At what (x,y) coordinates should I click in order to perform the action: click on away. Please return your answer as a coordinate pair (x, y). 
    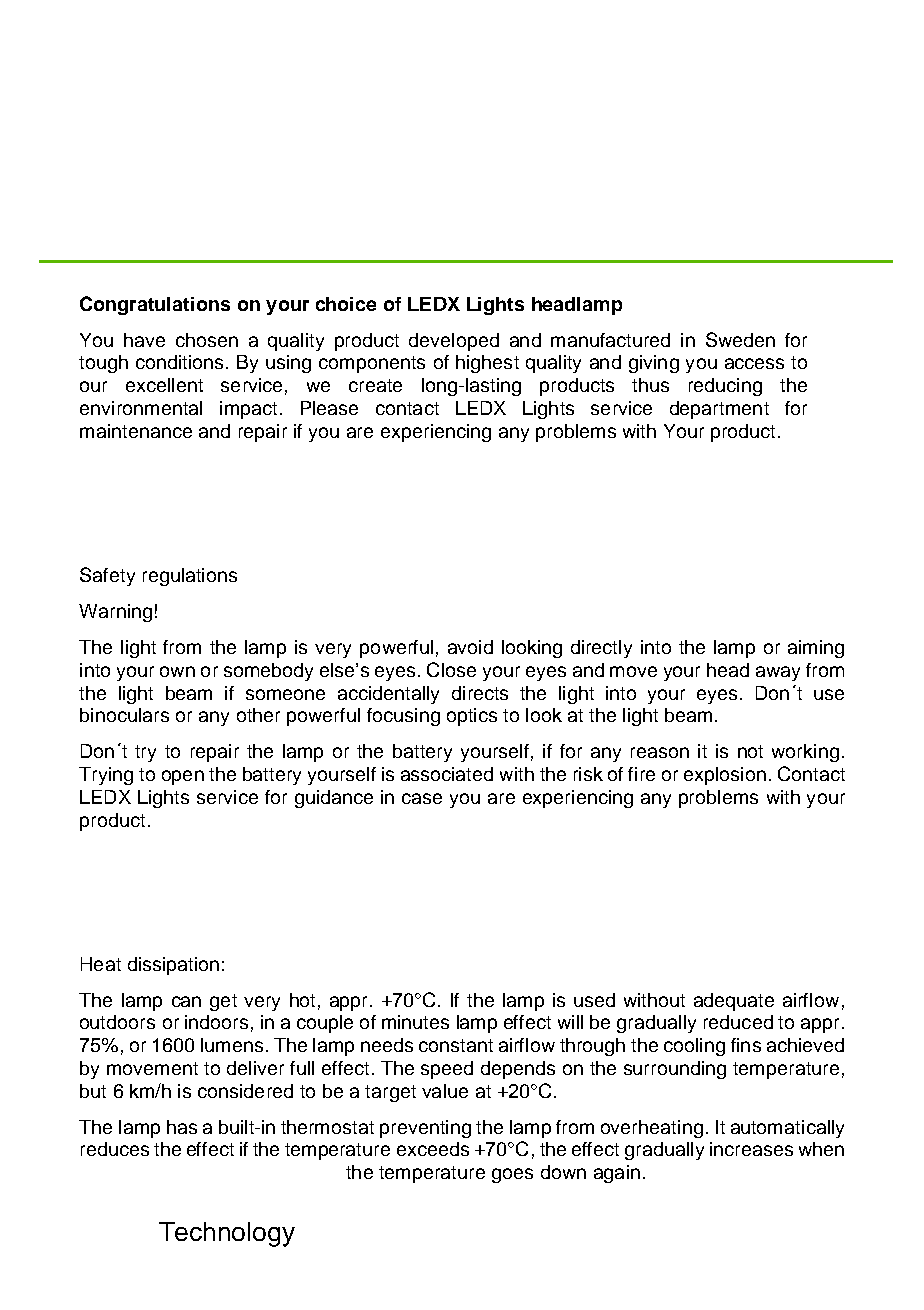
    Looking at the image, I should click on (778, 673).
